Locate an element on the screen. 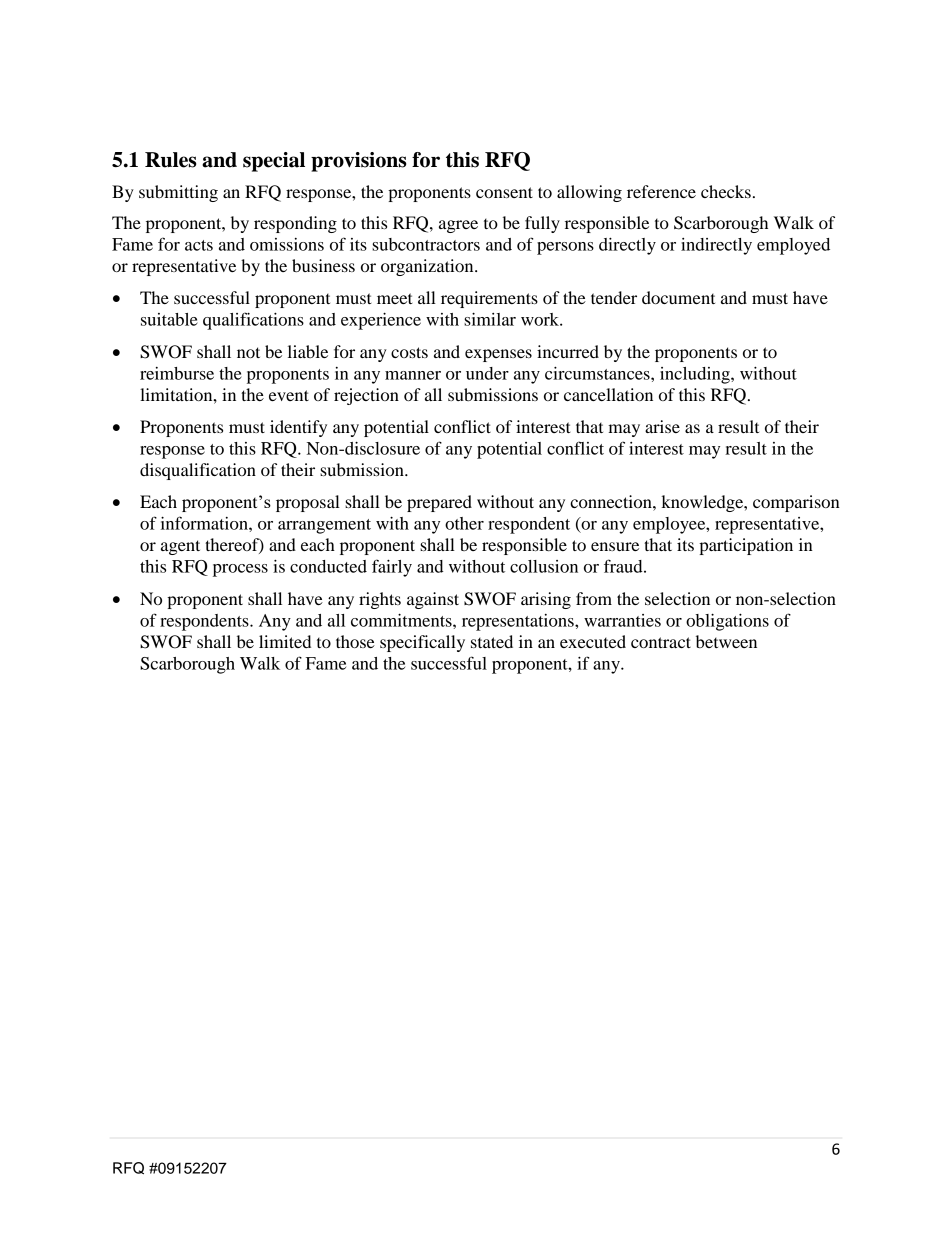 The image size is (952, 1233). limited is located at coordinates (285, 641).
